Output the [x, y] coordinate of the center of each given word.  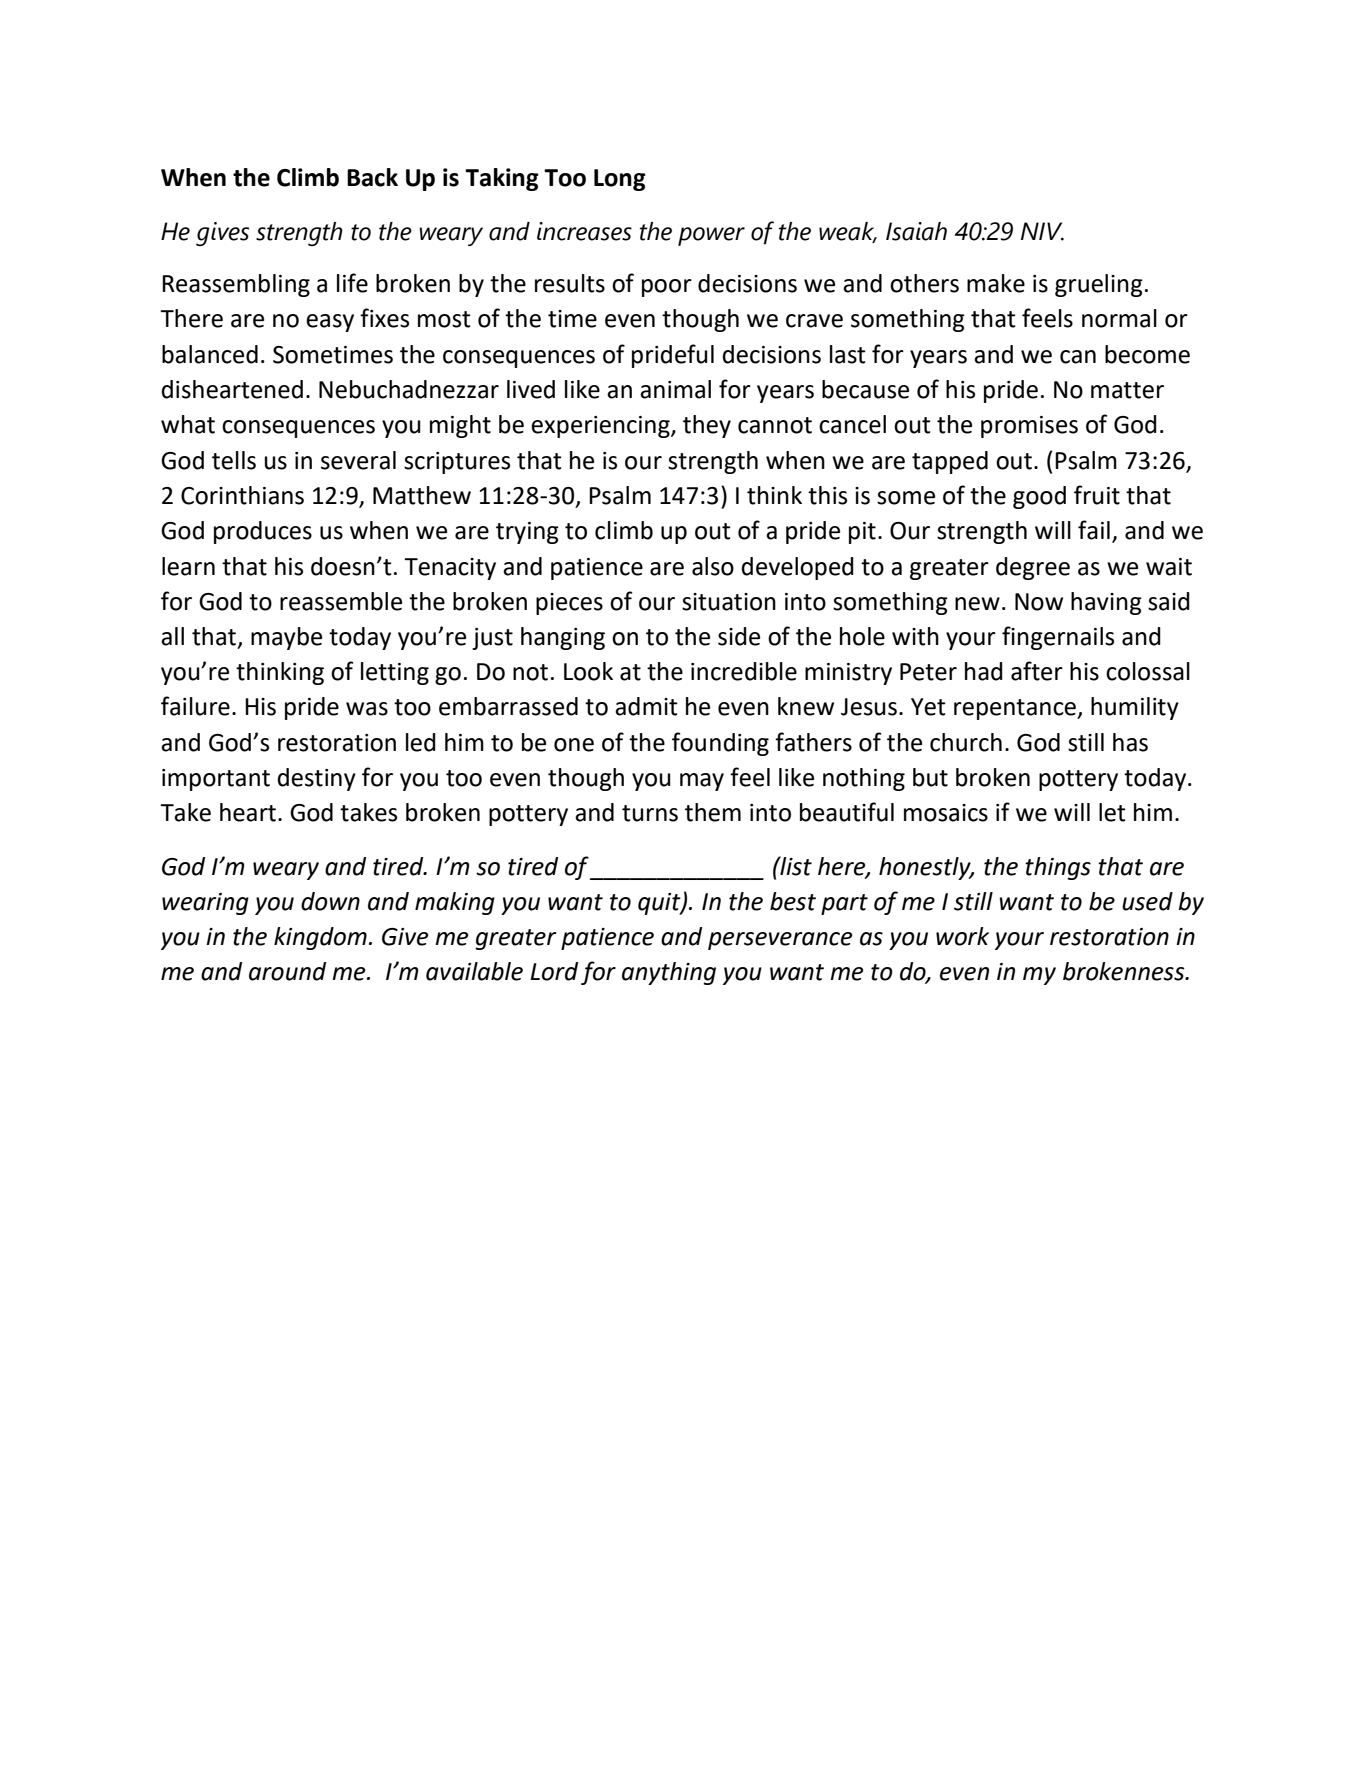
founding [720, 744]
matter [1127, 390]
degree [1033, 568]
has [1130, 742]
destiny [317, 779]
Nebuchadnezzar [409, 389]
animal [675, 389]
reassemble [341, 601]
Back [372, 177]
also [713, 566]
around [287, 971]
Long [620, 180]
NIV [1042, 231]
